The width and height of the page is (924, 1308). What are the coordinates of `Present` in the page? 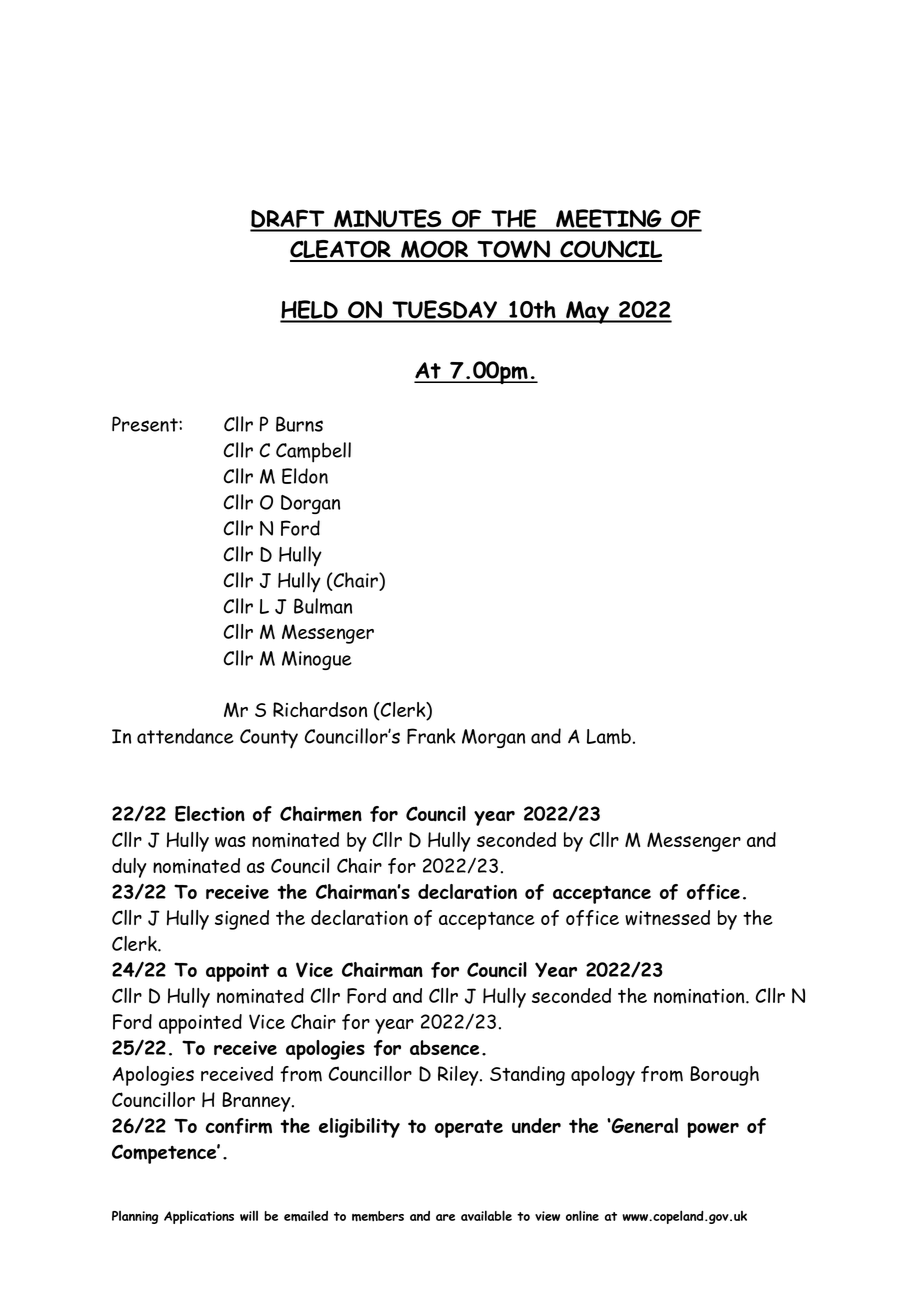 It's located at (146, 424).
